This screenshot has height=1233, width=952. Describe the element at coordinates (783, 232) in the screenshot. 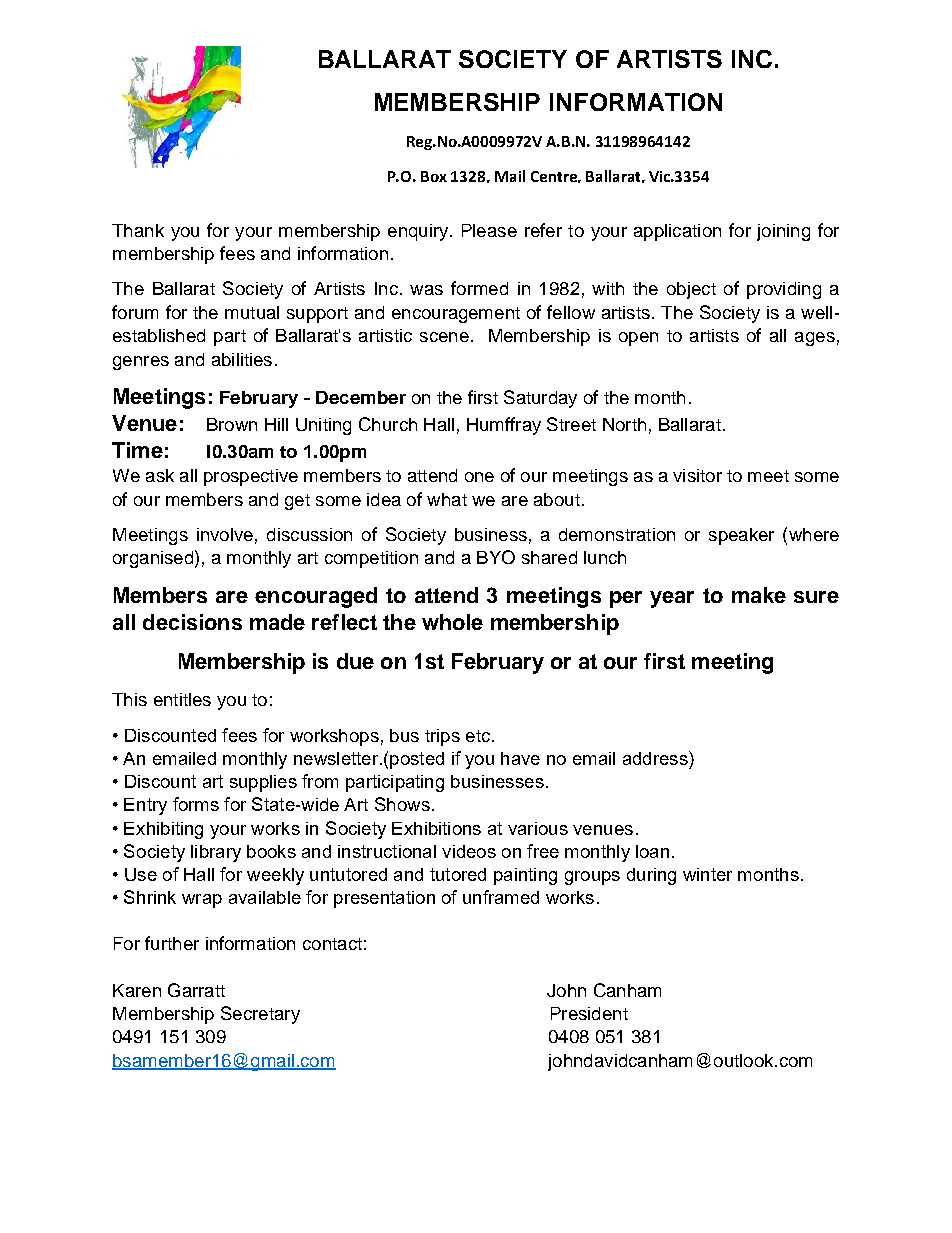

I see `joining` at that location.
